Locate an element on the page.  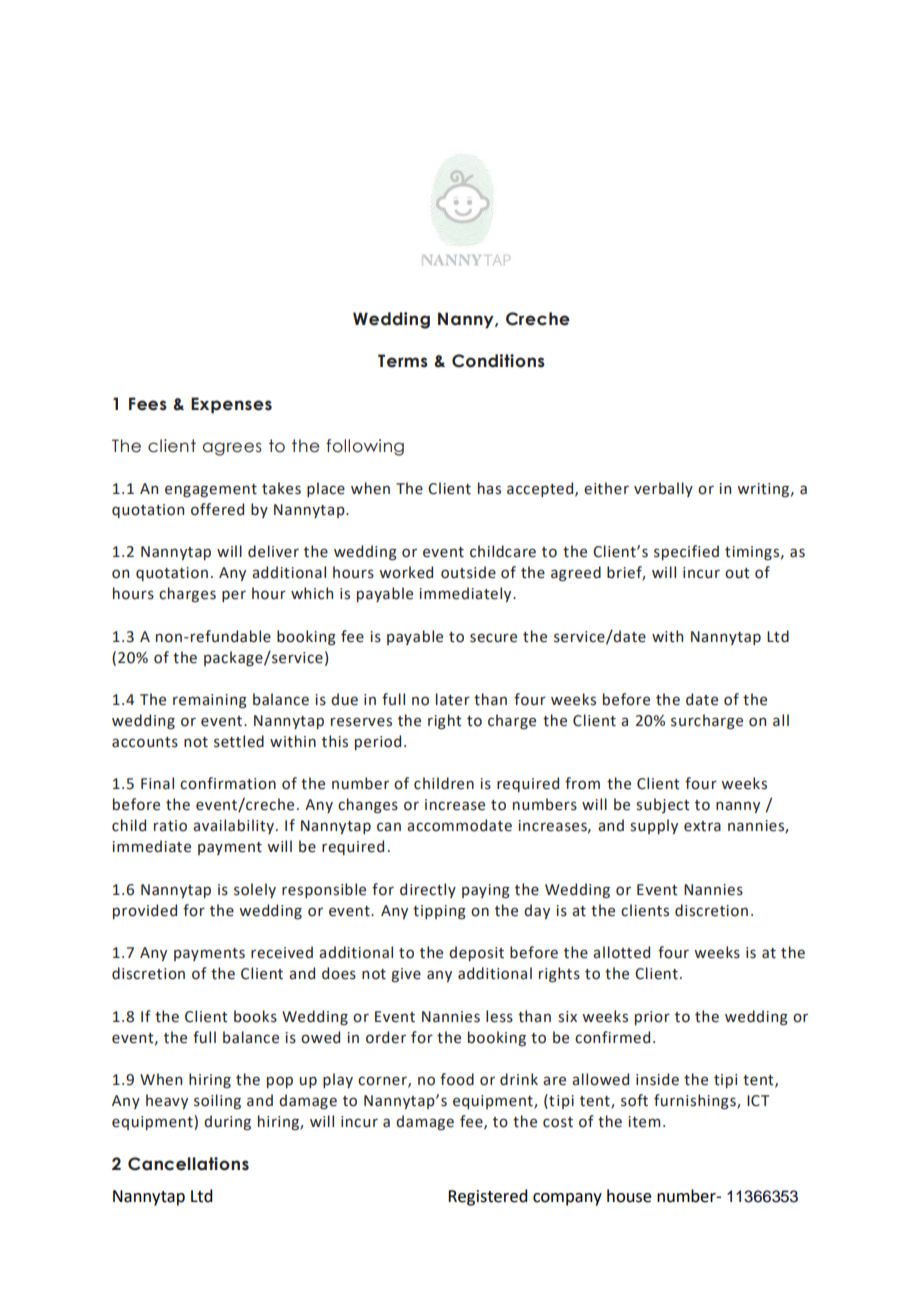
deliver is located at coordinates (273, 551).
